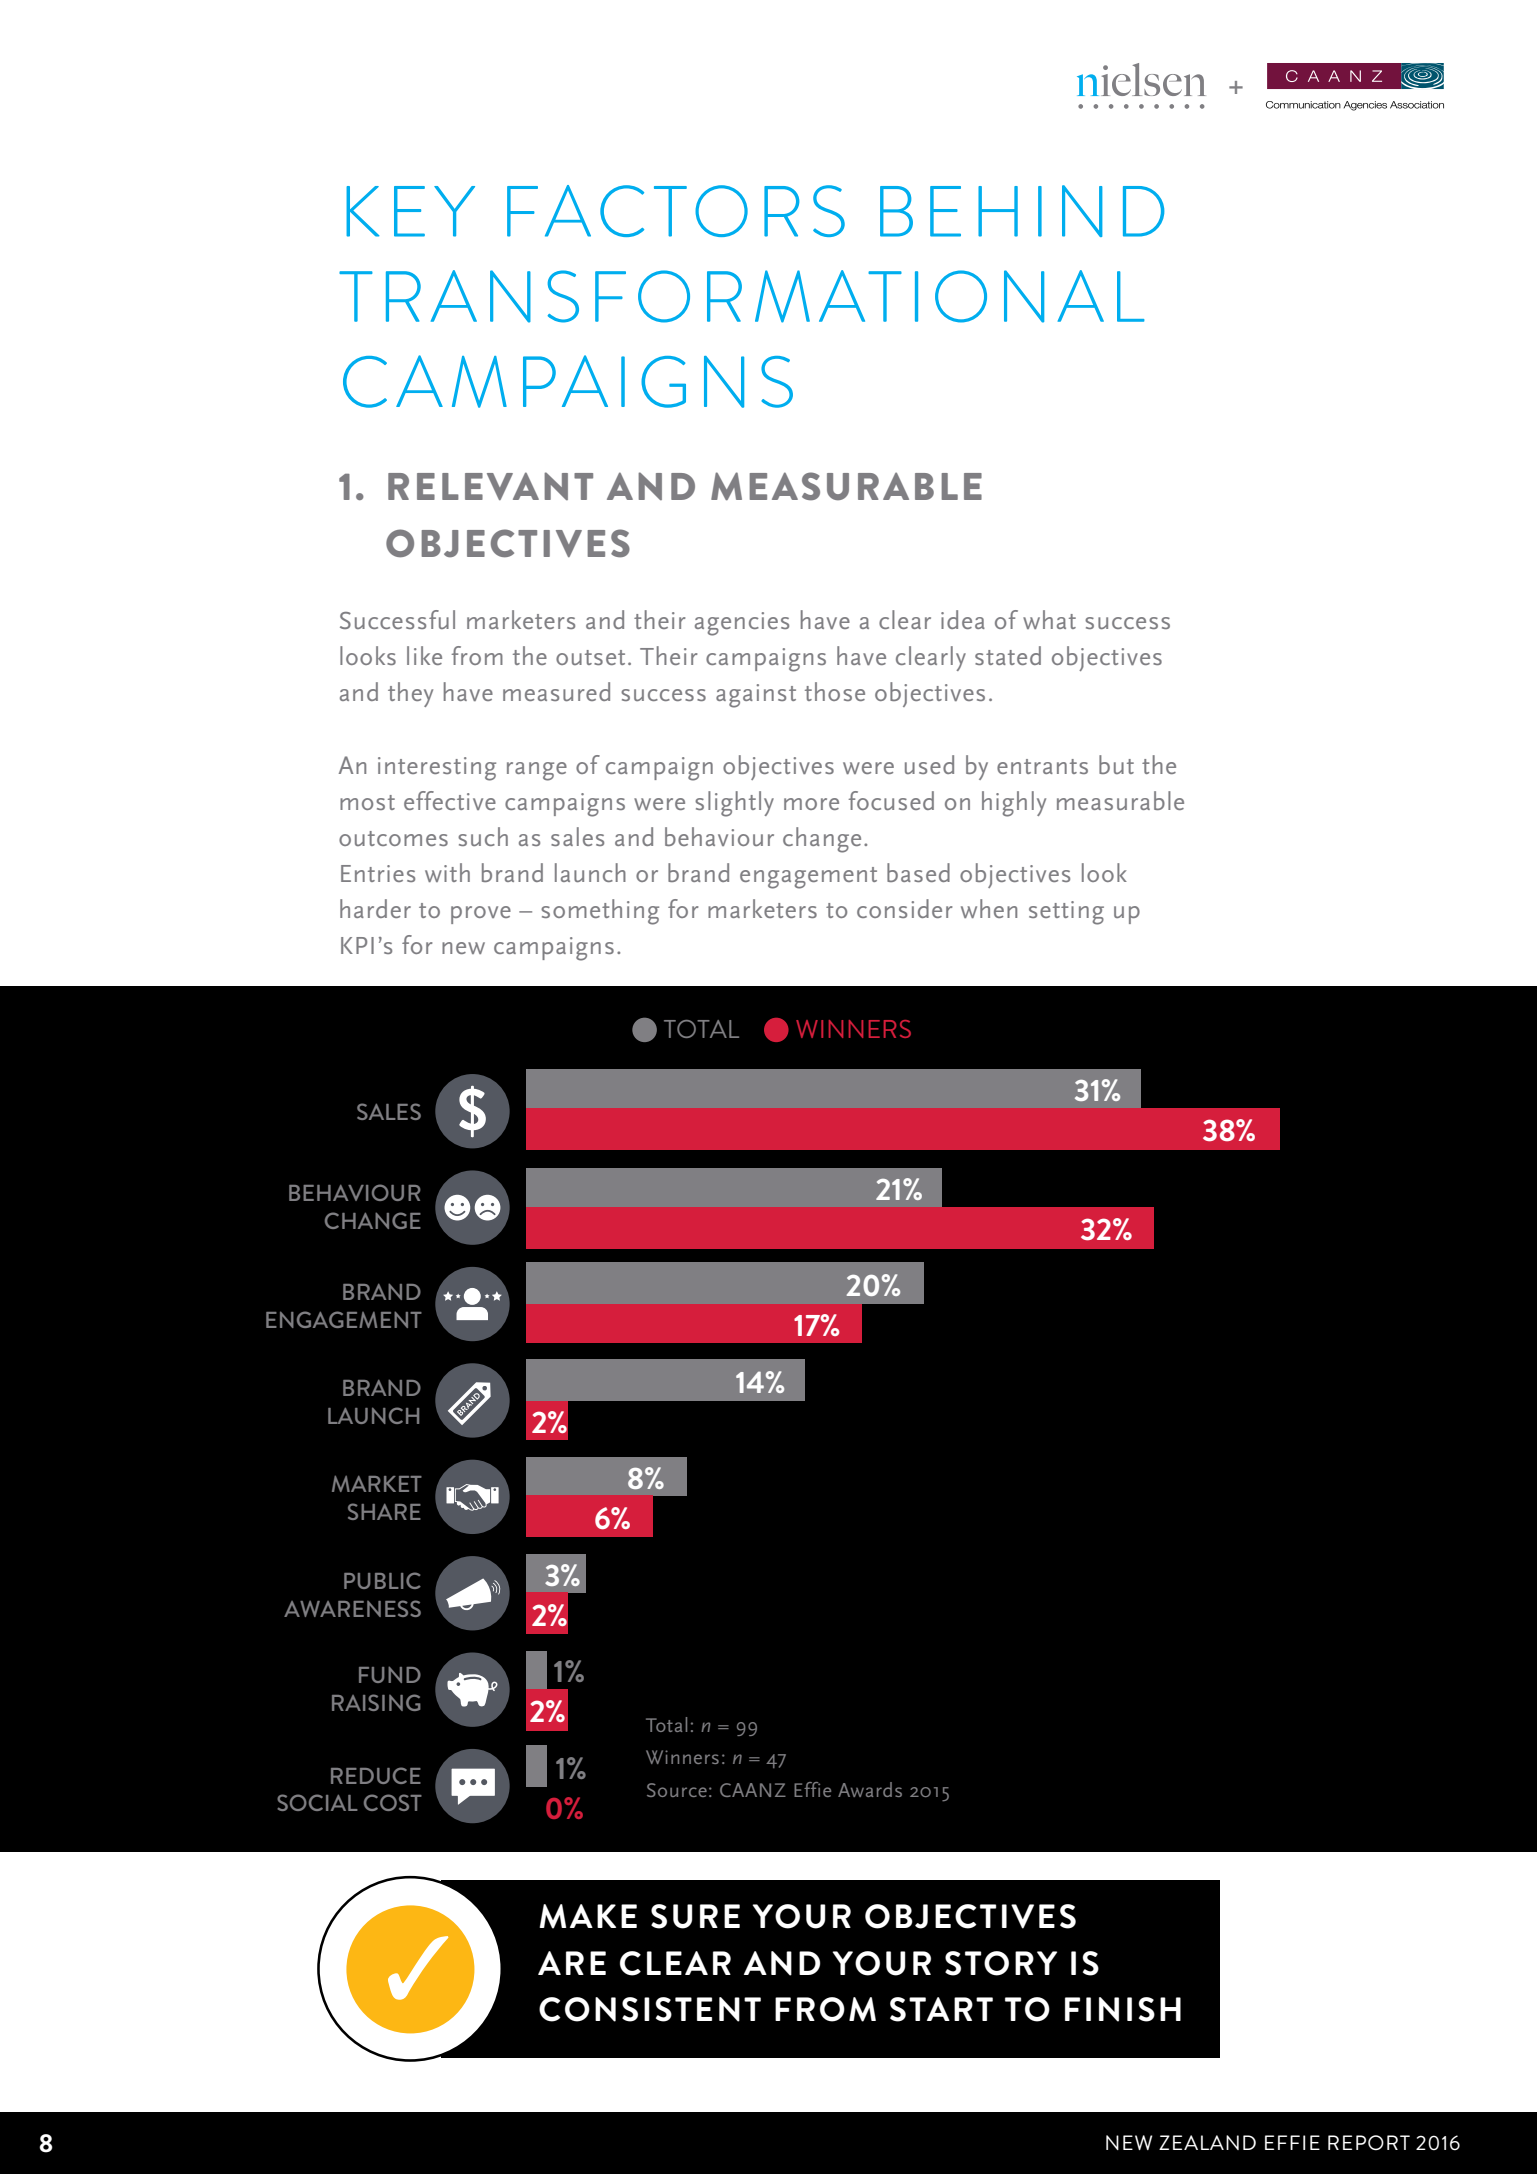 The width and height of the image is (1537, 2174). What do you see at coordinates (1066, 913) in the image?
I see `setting` at bounding box center [1066, 913].
